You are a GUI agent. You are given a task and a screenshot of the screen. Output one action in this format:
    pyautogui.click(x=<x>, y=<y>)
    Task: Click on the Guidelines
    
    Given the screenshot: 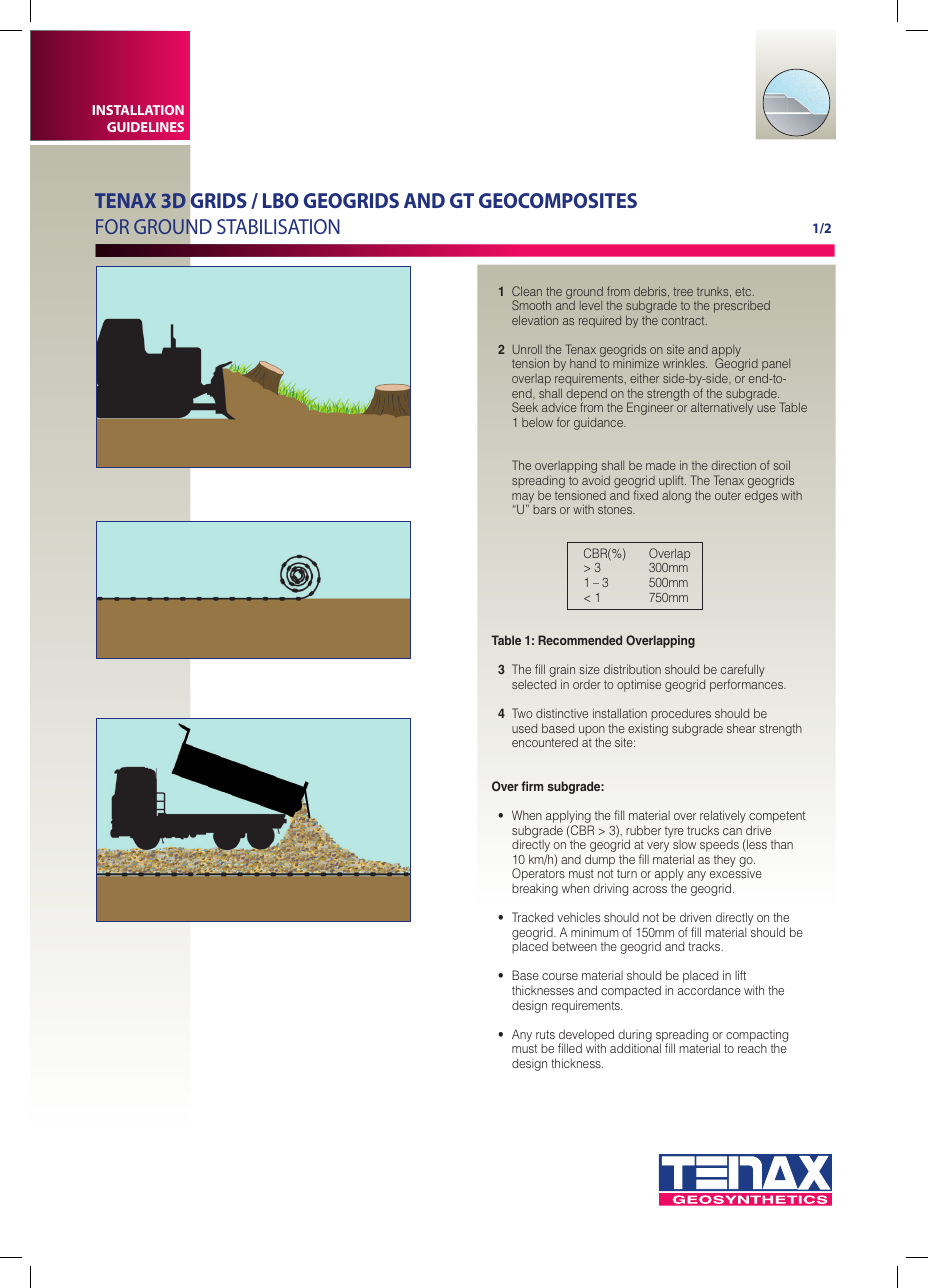 What is the action you would take?
    pyautogui.click(x=145, y=127)
